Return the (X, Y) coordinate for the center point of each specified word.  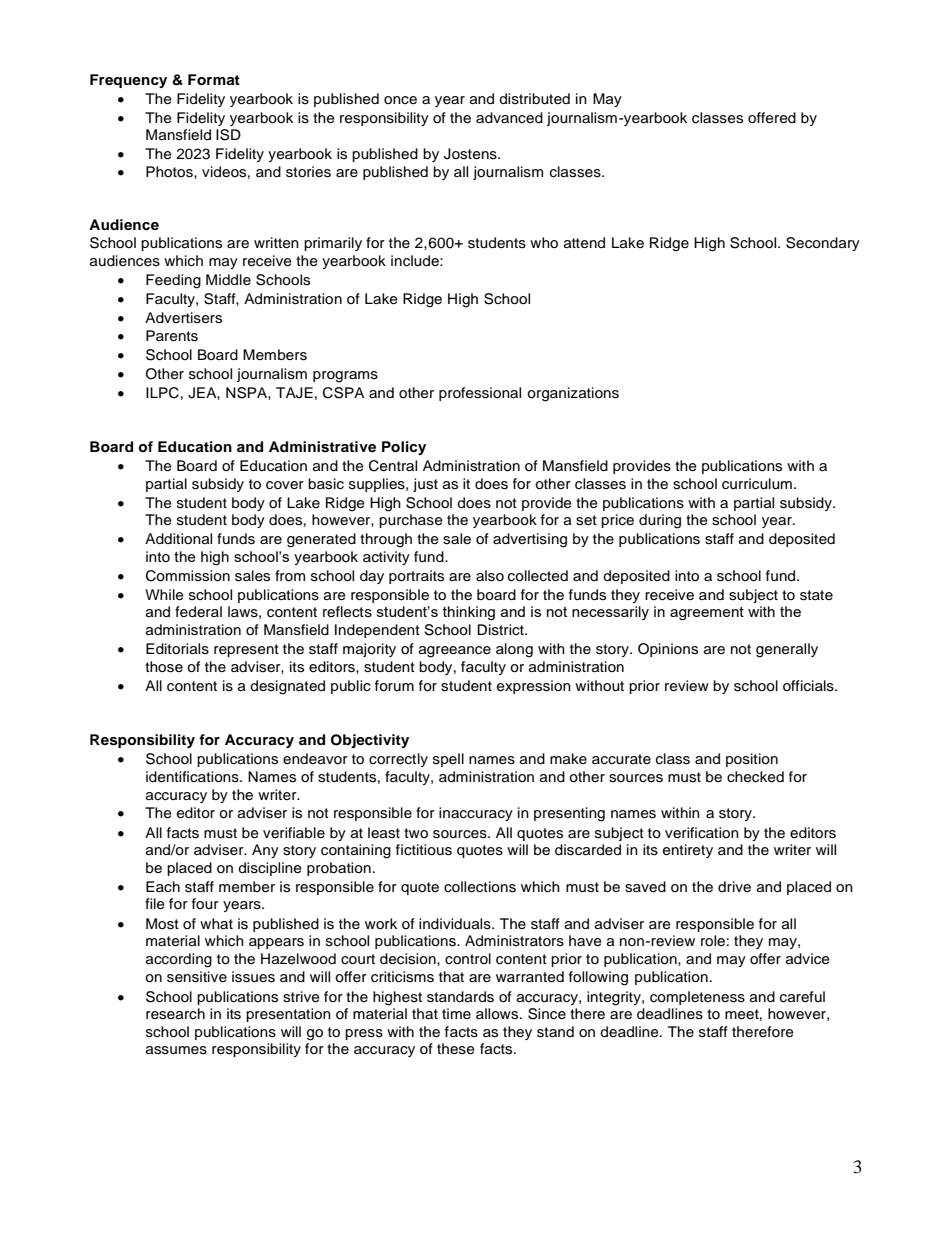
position (752, 760)
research (175, 1014)
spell (448, 760)
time (456, 1013)
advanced (509, 118)
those (164, 667)
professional (480, 394)
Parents (172, 336)
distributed (534, 99)
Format (214, 80)
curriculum (757, 484)
